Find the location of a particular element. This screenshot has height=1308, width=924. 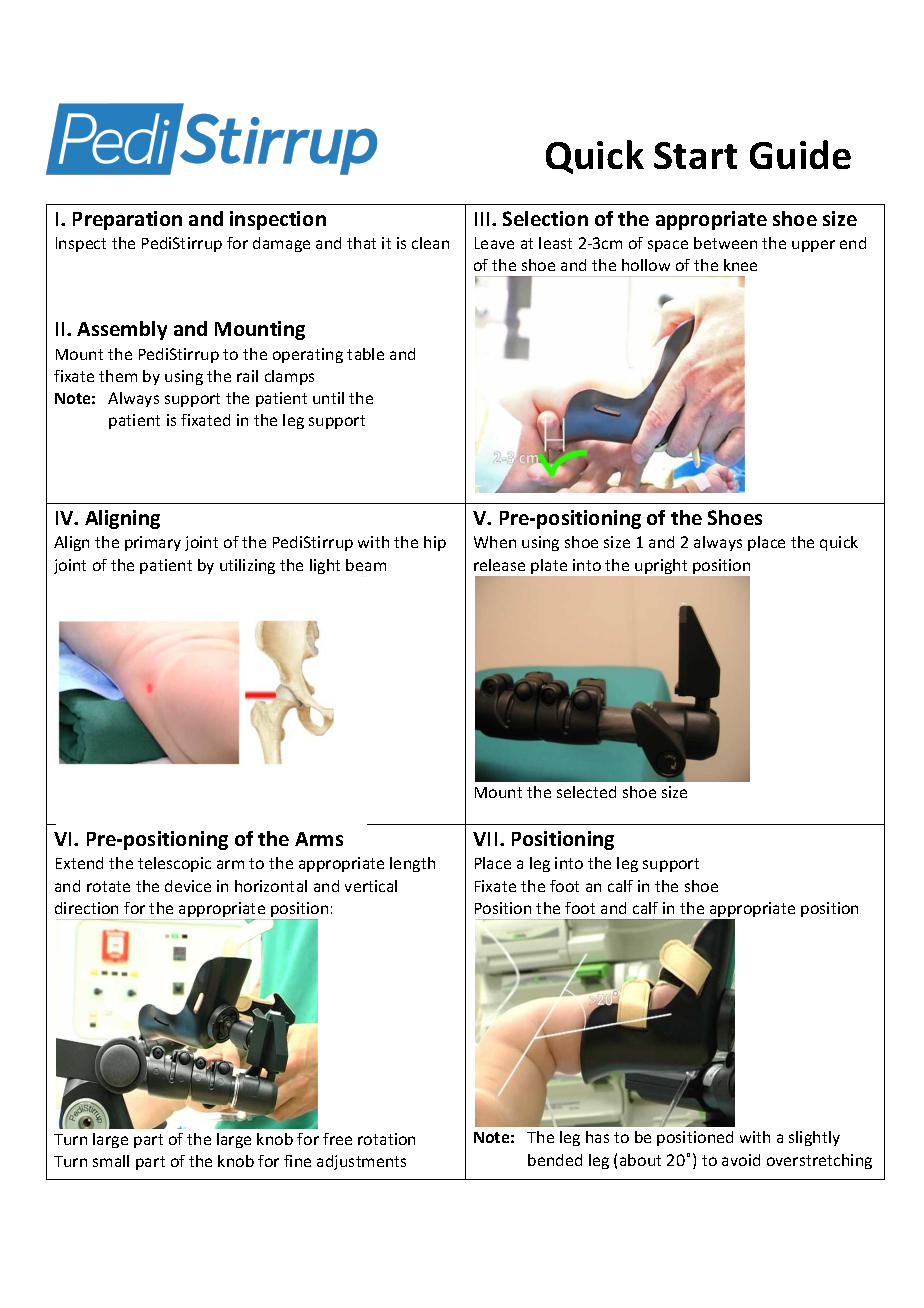

rotation is located at coordinates (386, 1139).
